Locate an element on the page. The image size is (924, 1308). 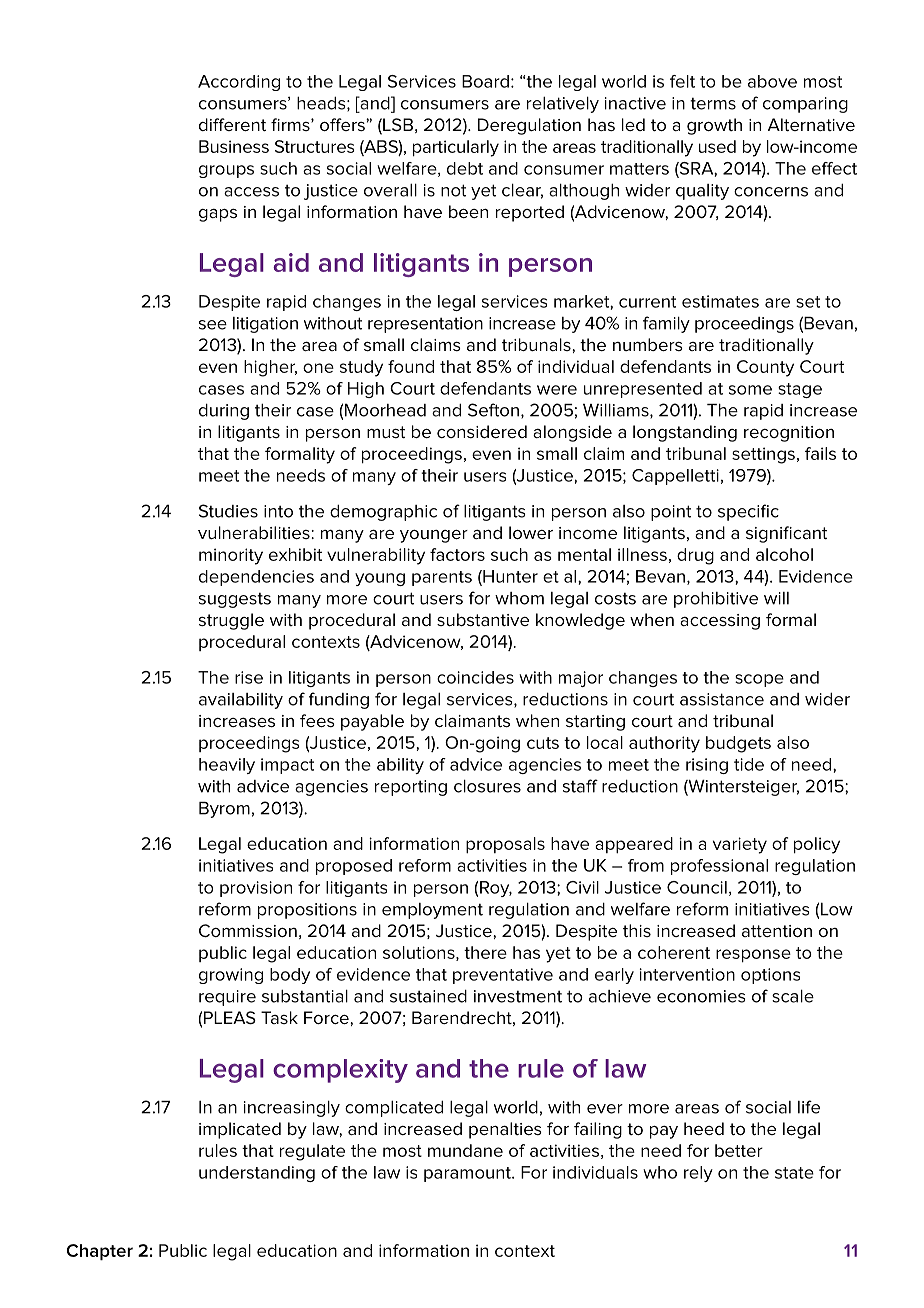
particularly is located at coordinates (456, 148).
